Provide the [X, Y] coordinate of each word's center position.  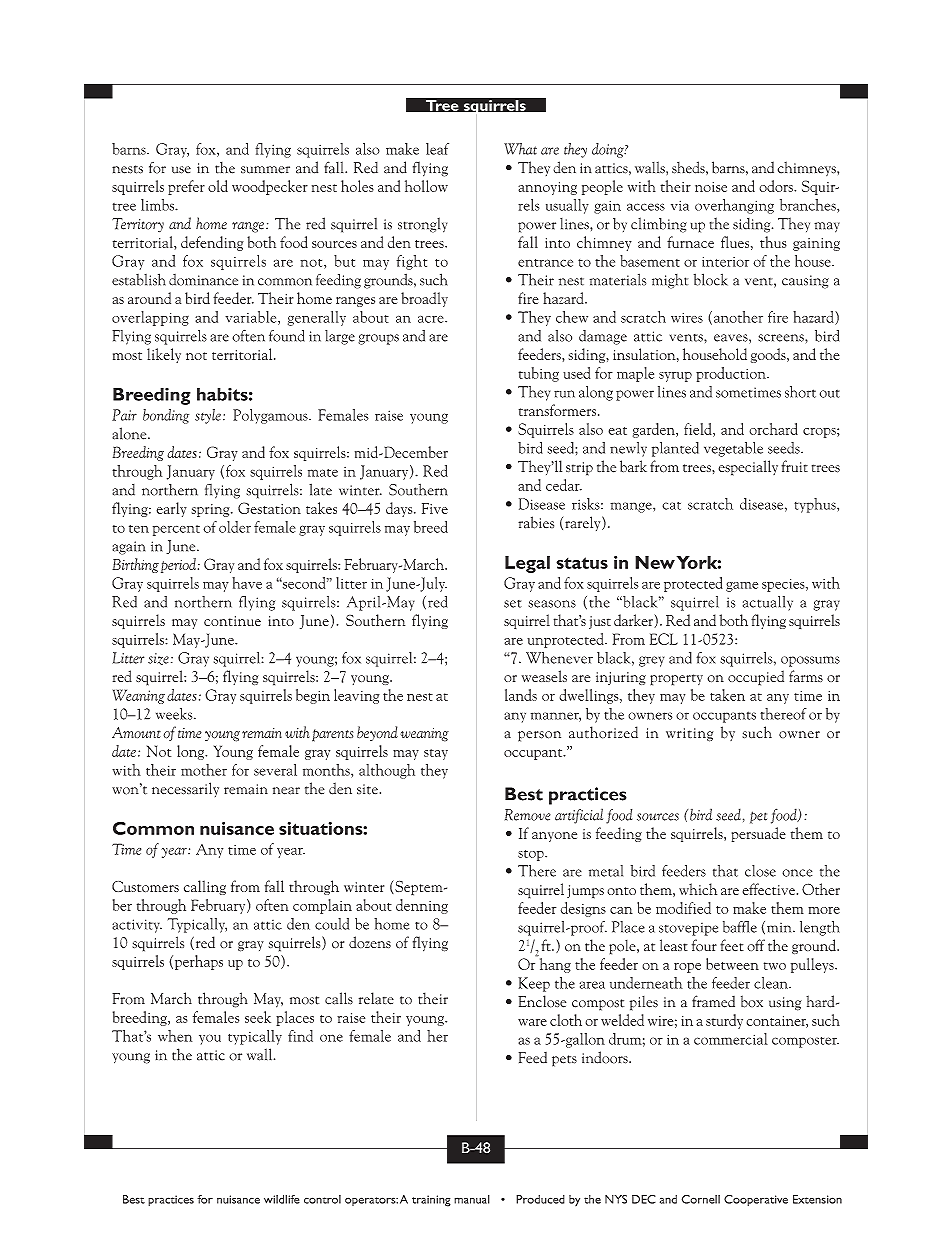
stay [436, 754]
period [180, 565]
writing [689, 735]
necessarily [185, 789]
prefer [186, 187]
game [742, 587]
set [513, 604]
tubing [539, 374]
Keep [534, 984]
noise [711, 187]
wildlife [282, 1199]
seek [258, 1017]
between [732, 964]
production [732, 374]
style [208, 416]
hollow [426, 186]
